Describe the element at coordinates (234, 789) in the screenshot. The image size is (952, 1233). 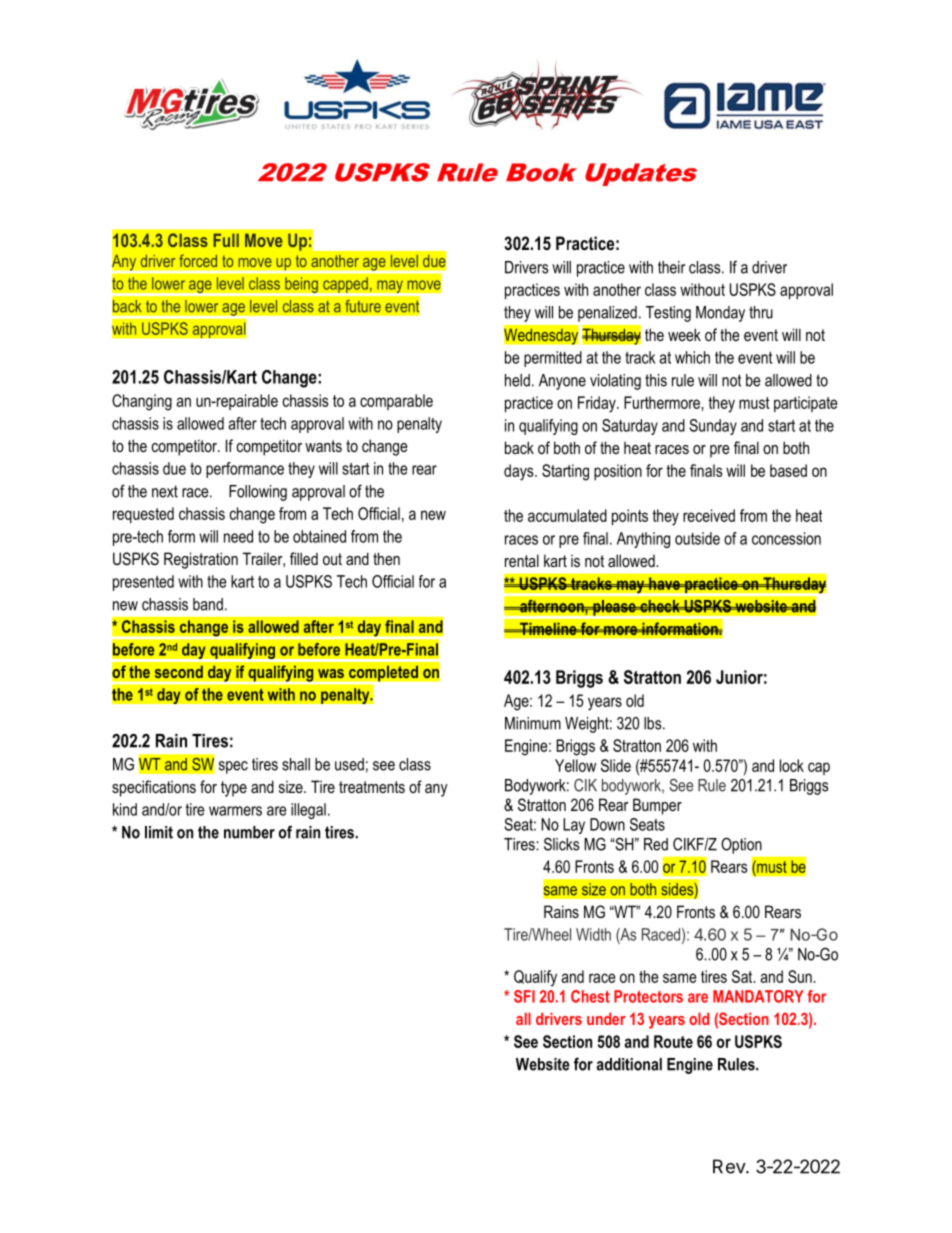
I see `type` at that location.
